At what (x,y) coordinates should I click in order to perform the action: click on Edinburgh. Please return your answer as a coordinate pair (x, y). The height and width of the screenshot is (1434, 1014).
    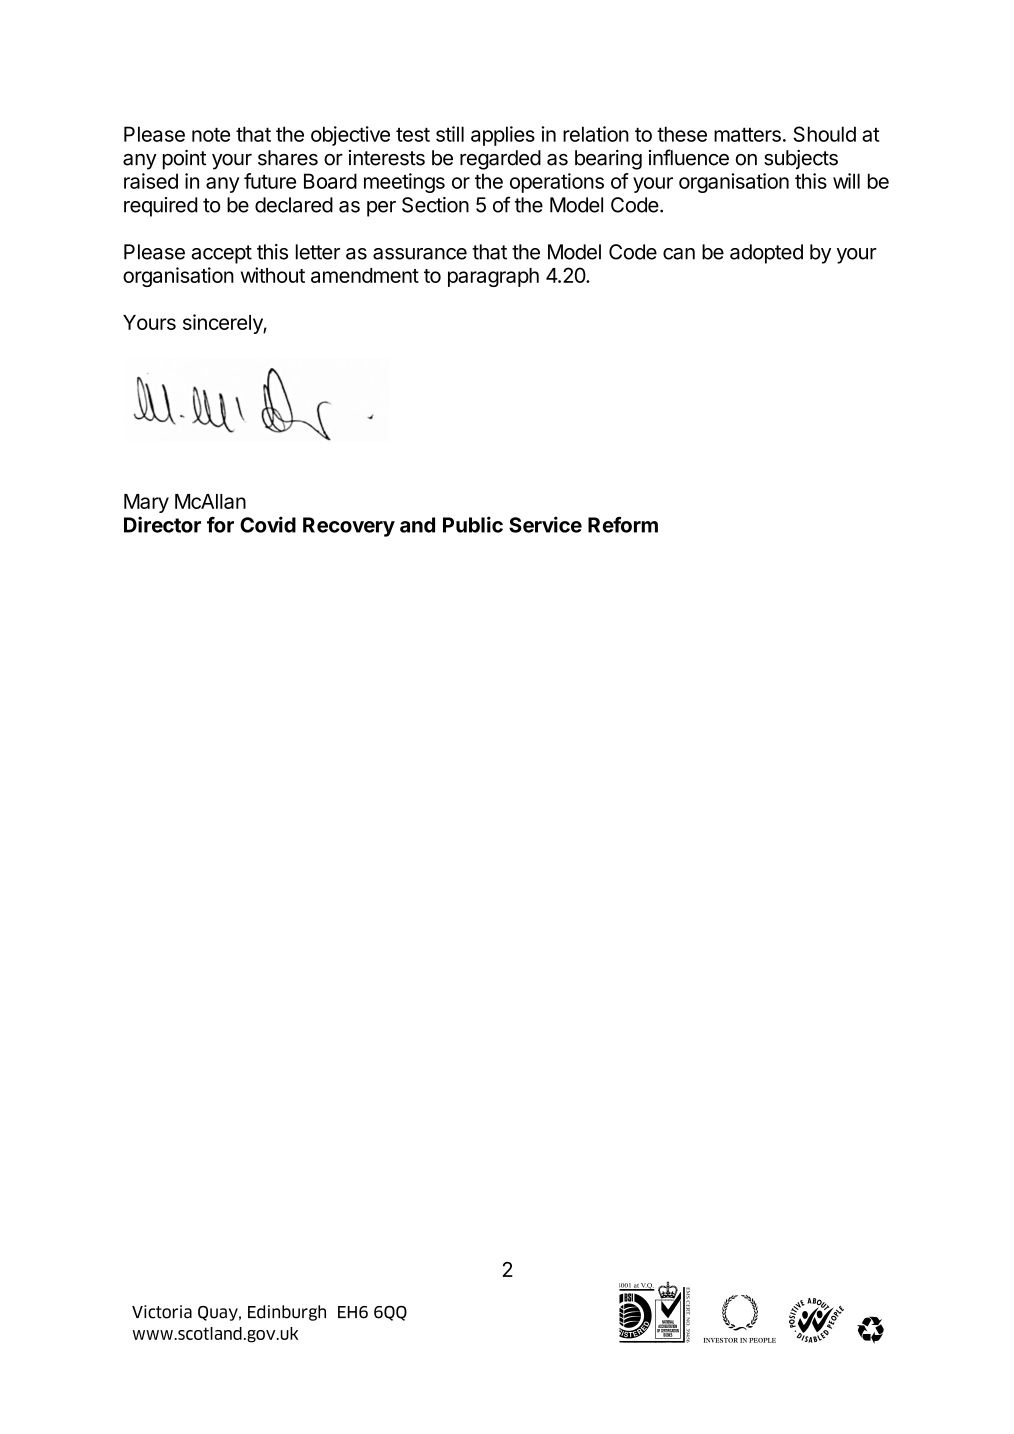
    Looking at the image, I should click on (287, 1313).
